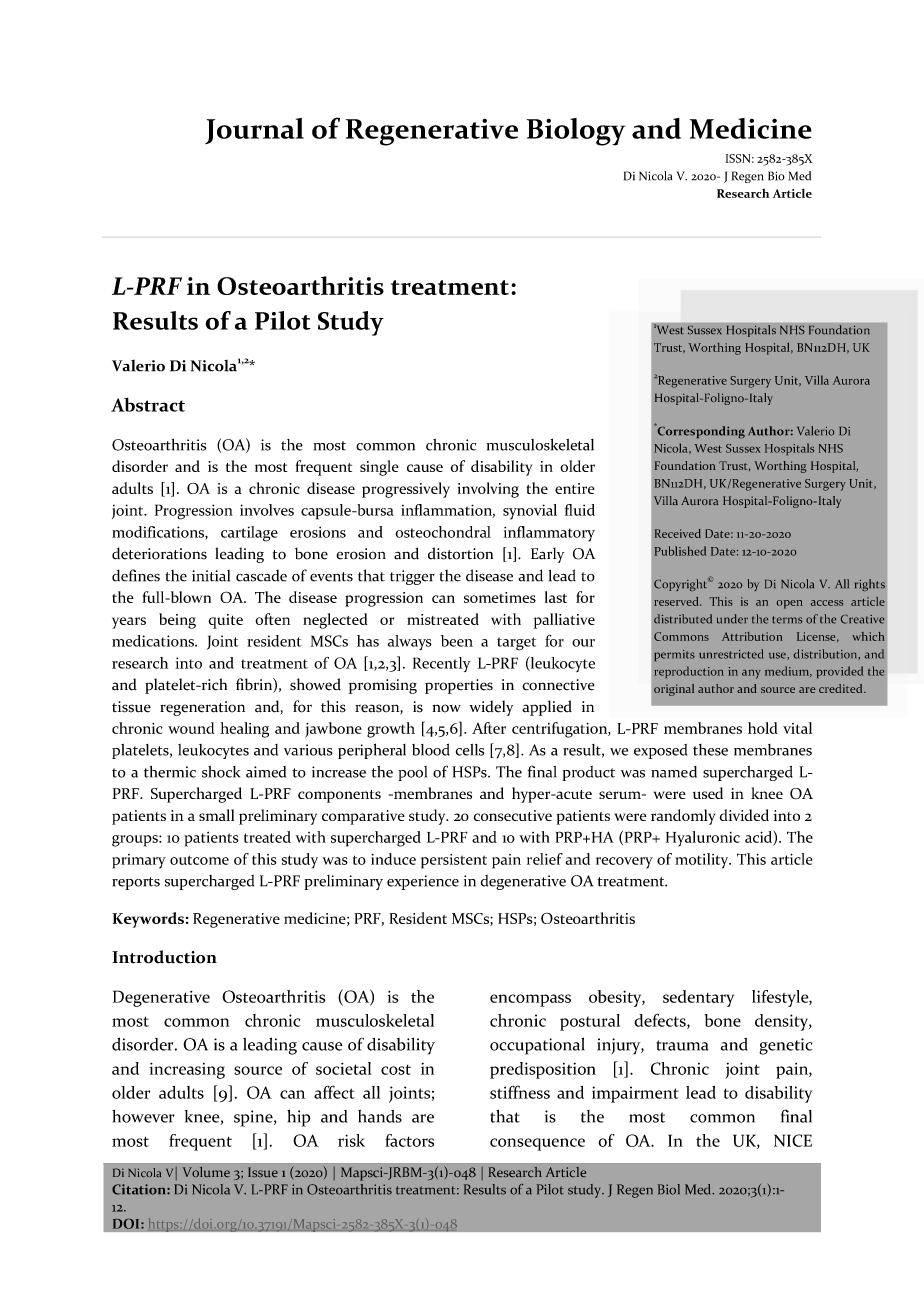  I want to click on Corresponding, so click(700, 431).
